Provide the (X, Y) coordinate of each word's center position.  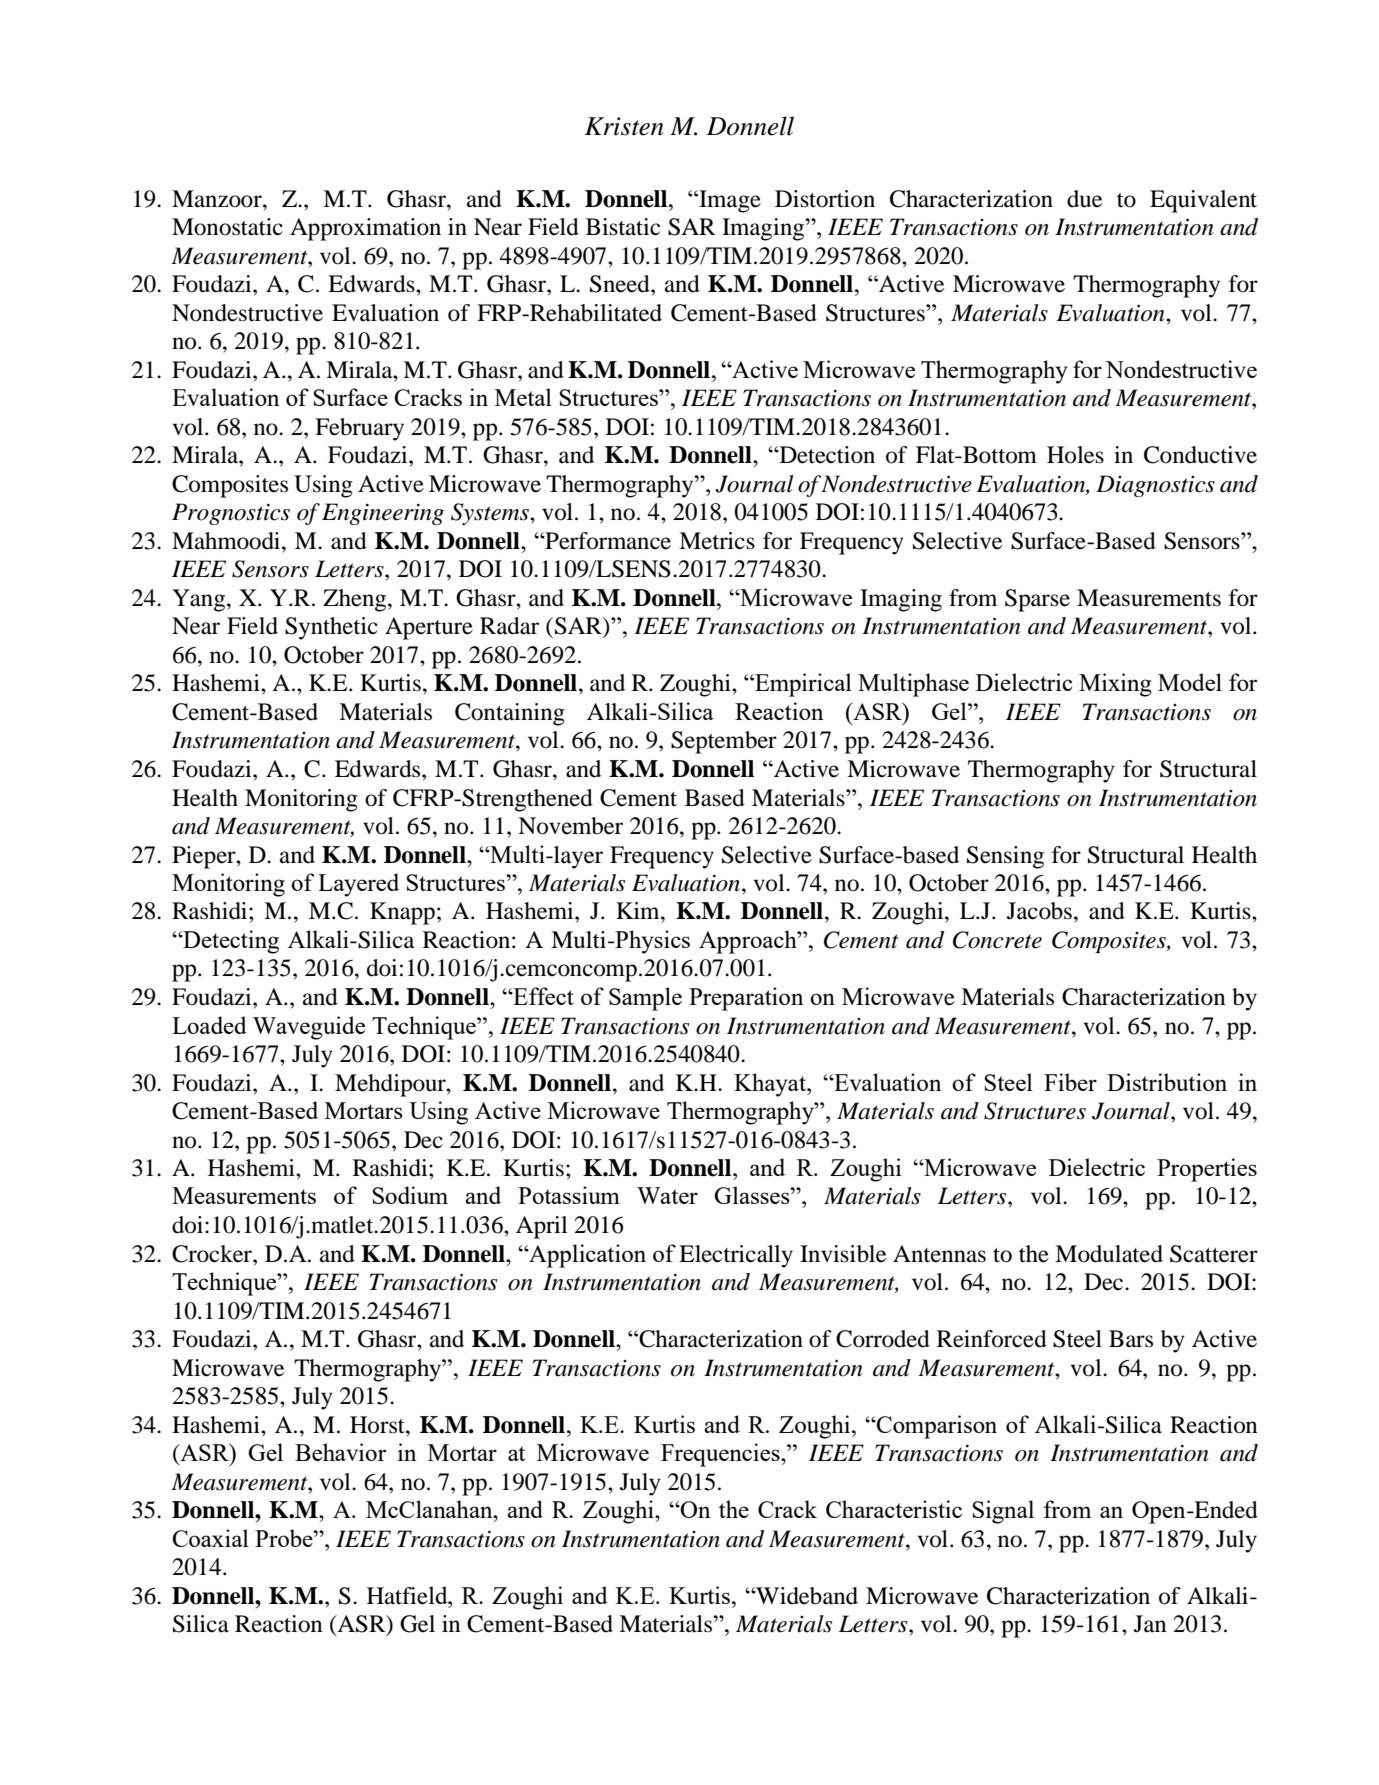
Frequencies (721, 1455)
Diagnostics (1155, 486)
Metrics (717, 541)
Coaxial (210, 1538)
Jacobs (1039, 911)
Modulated (1109, 1254)
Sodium (410, 1195)
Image (729, 201)
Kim (639, 910)
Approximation (365, 229)
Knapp (402, 913)
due (1084, 199)
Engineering (383, 514)
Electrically (736, 1256)
